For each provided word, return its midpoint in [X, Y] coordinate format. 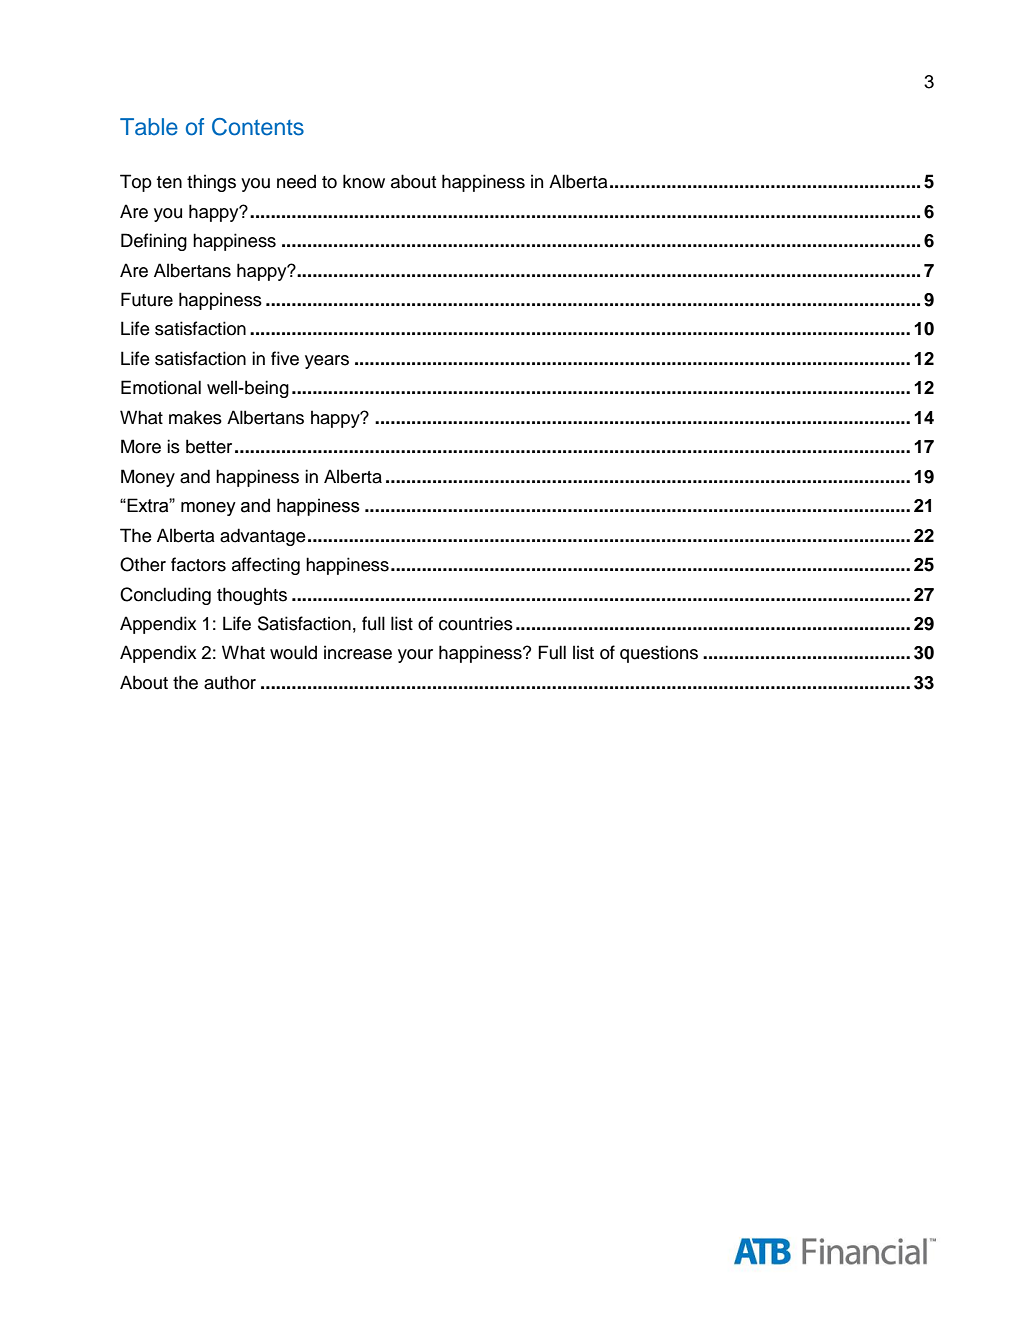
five [285, 358]
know [364, 181]
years [327, 362]
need [296, 181]
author [230, 682]
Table [149, 127]
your [415, 656]
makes [195, 417]
